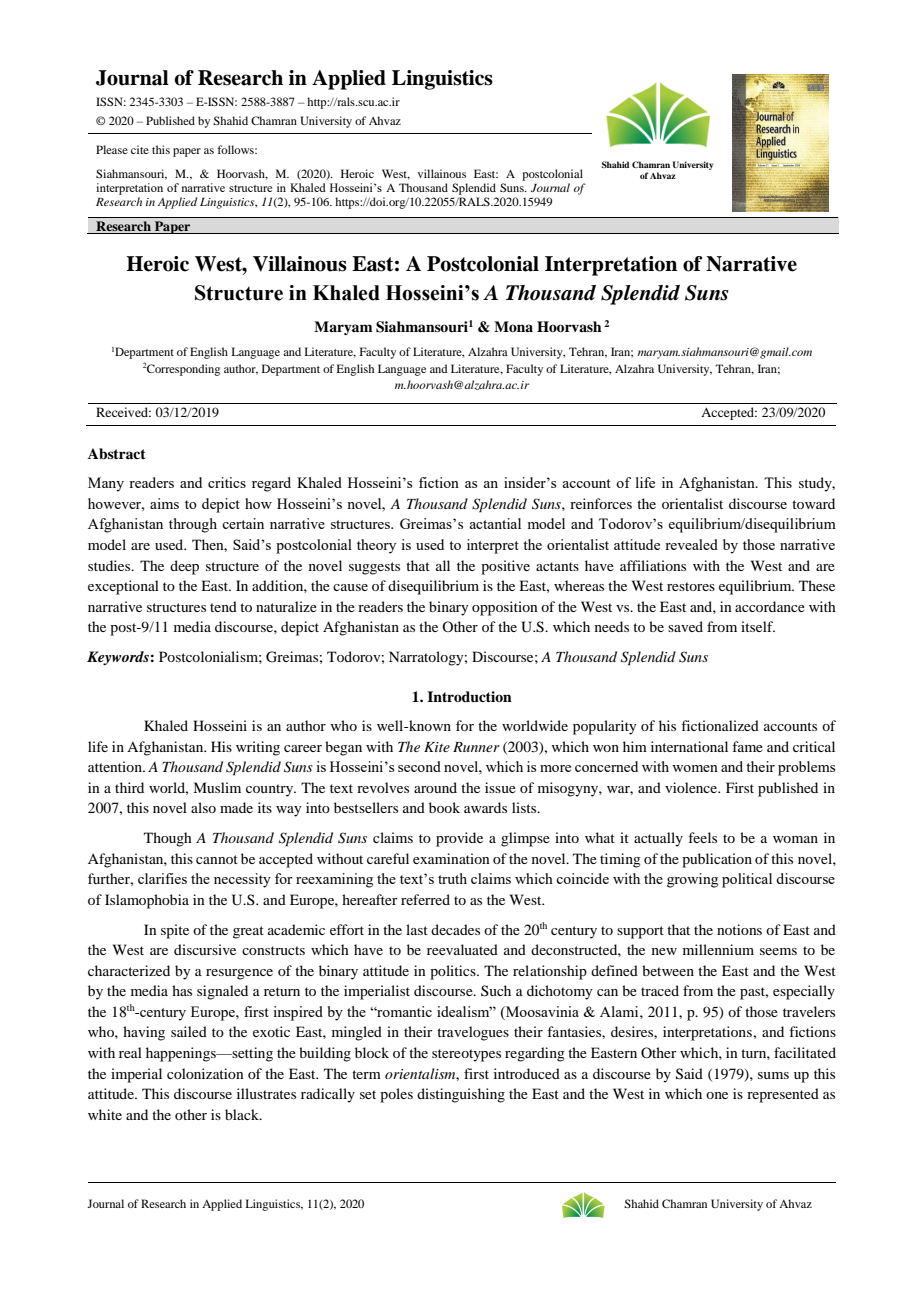 The height and width of the page is (1308, 924). I want to click on colonization, so click(205, 1073).
